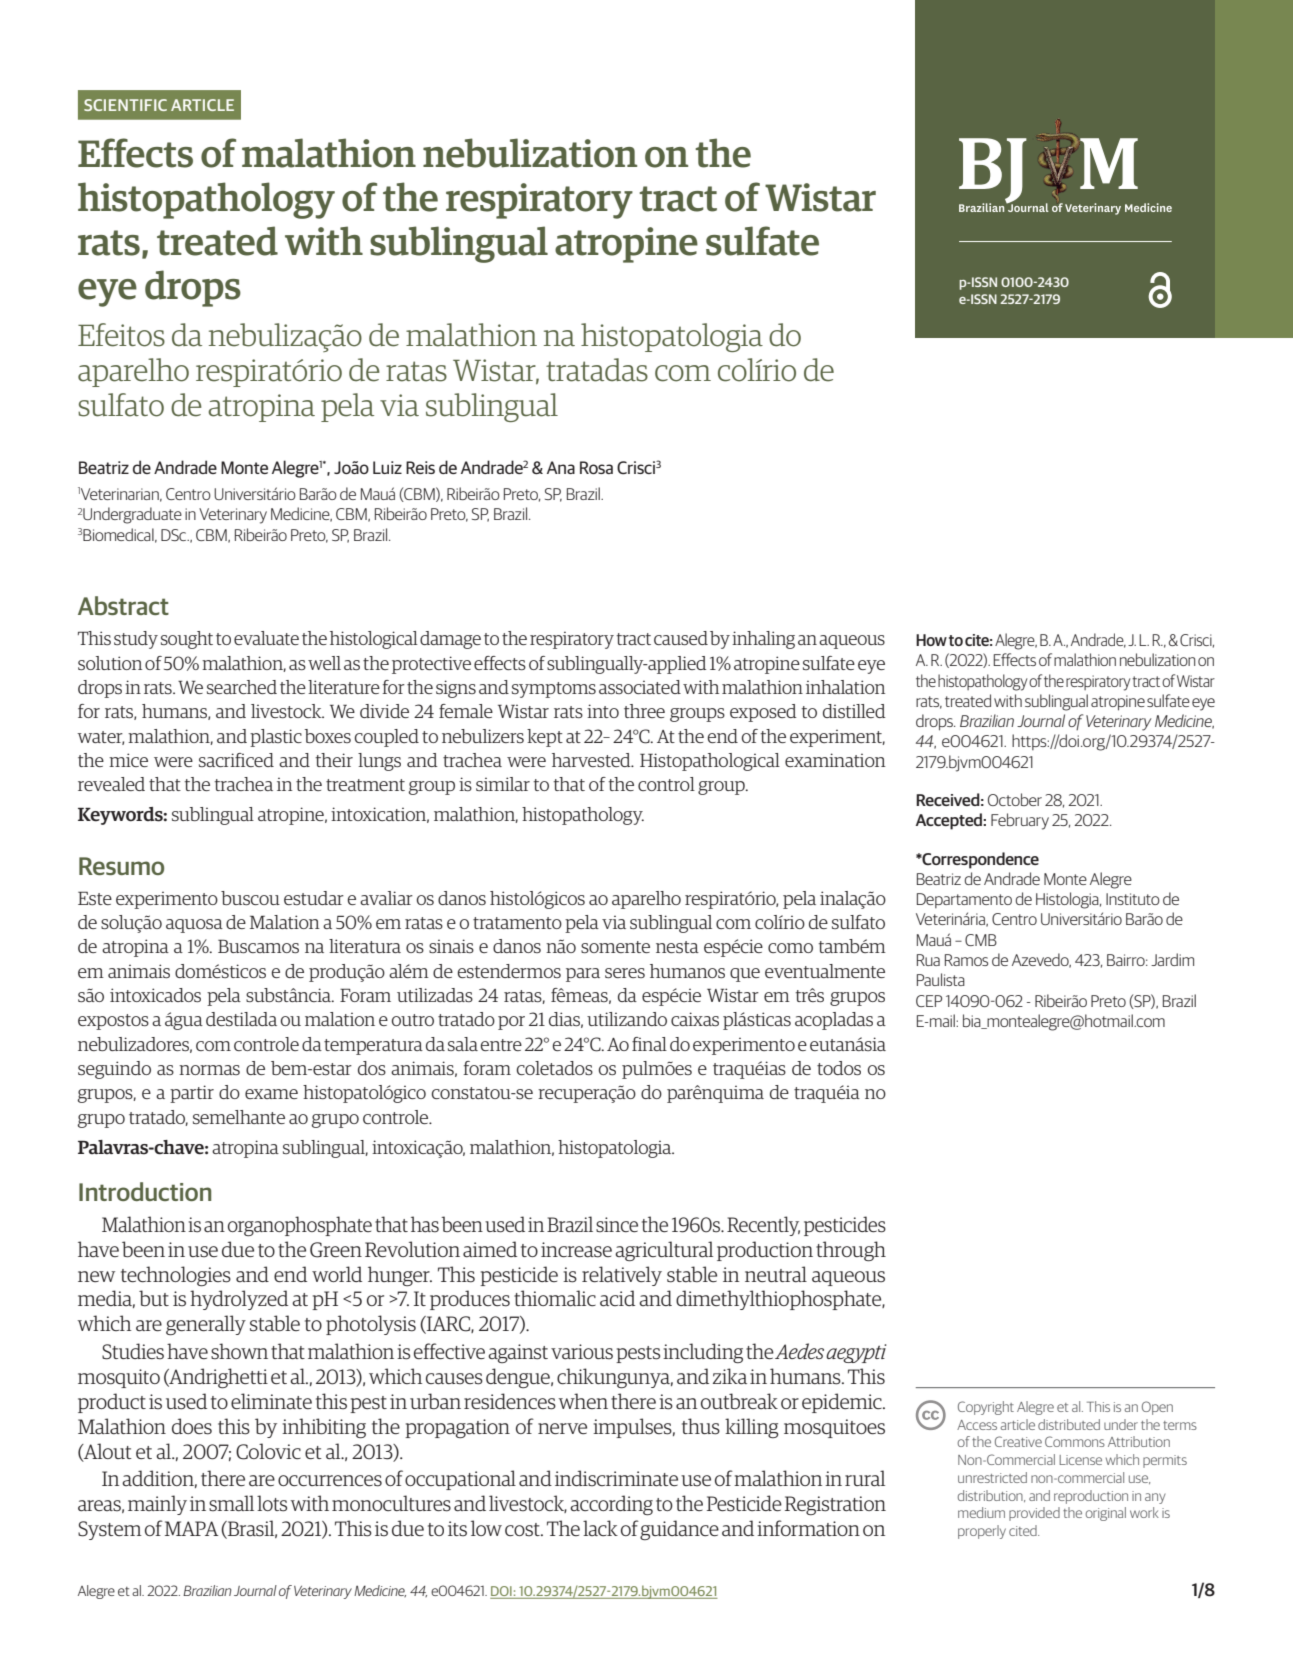 This screenshot has width=1293, height=1674. What do you see at coordinates (236, 760) in the screenshot?
I see `sacrificed` at bounding box center [236, 760].
